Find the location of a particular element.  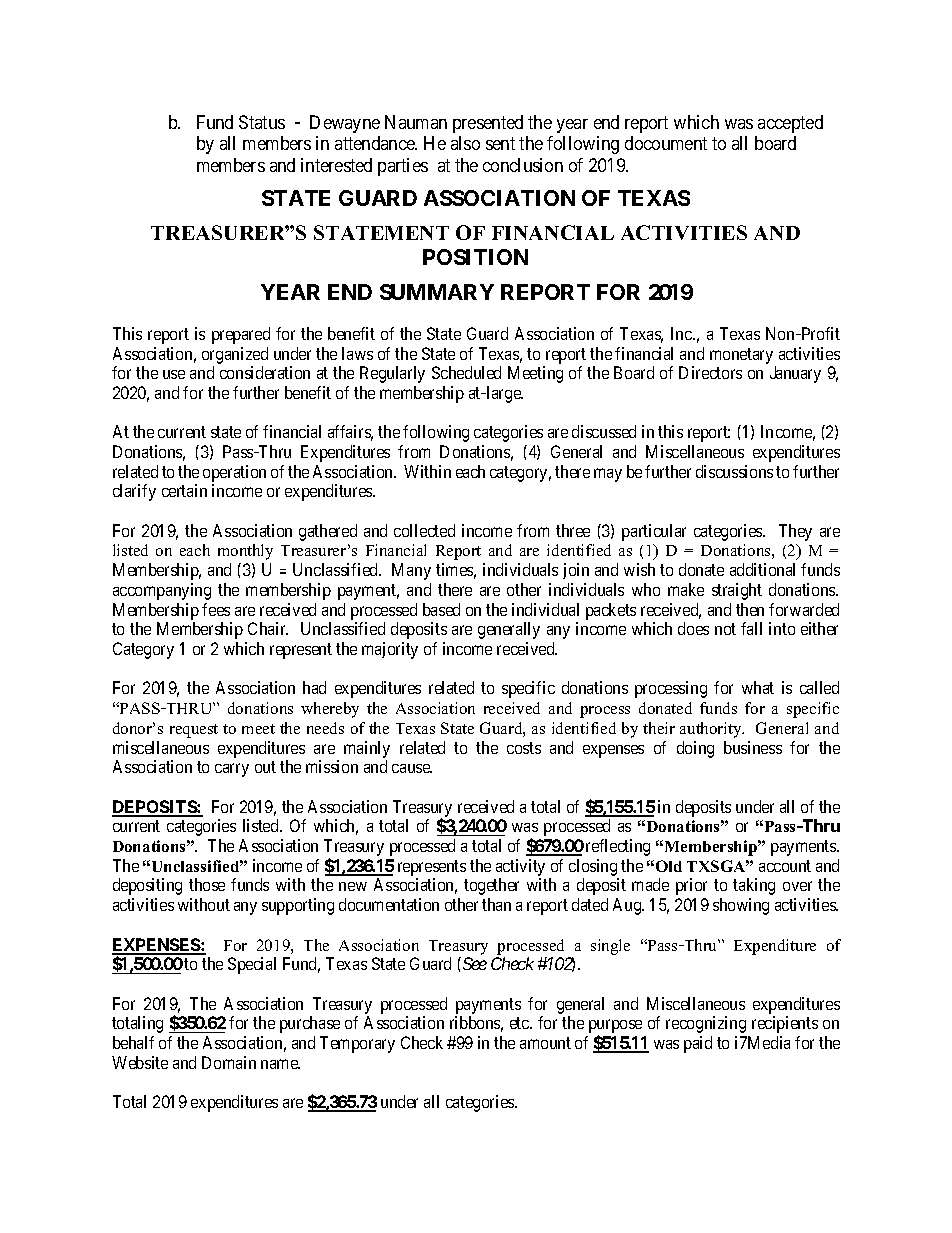

fees is located at coordinates (216, 609).
